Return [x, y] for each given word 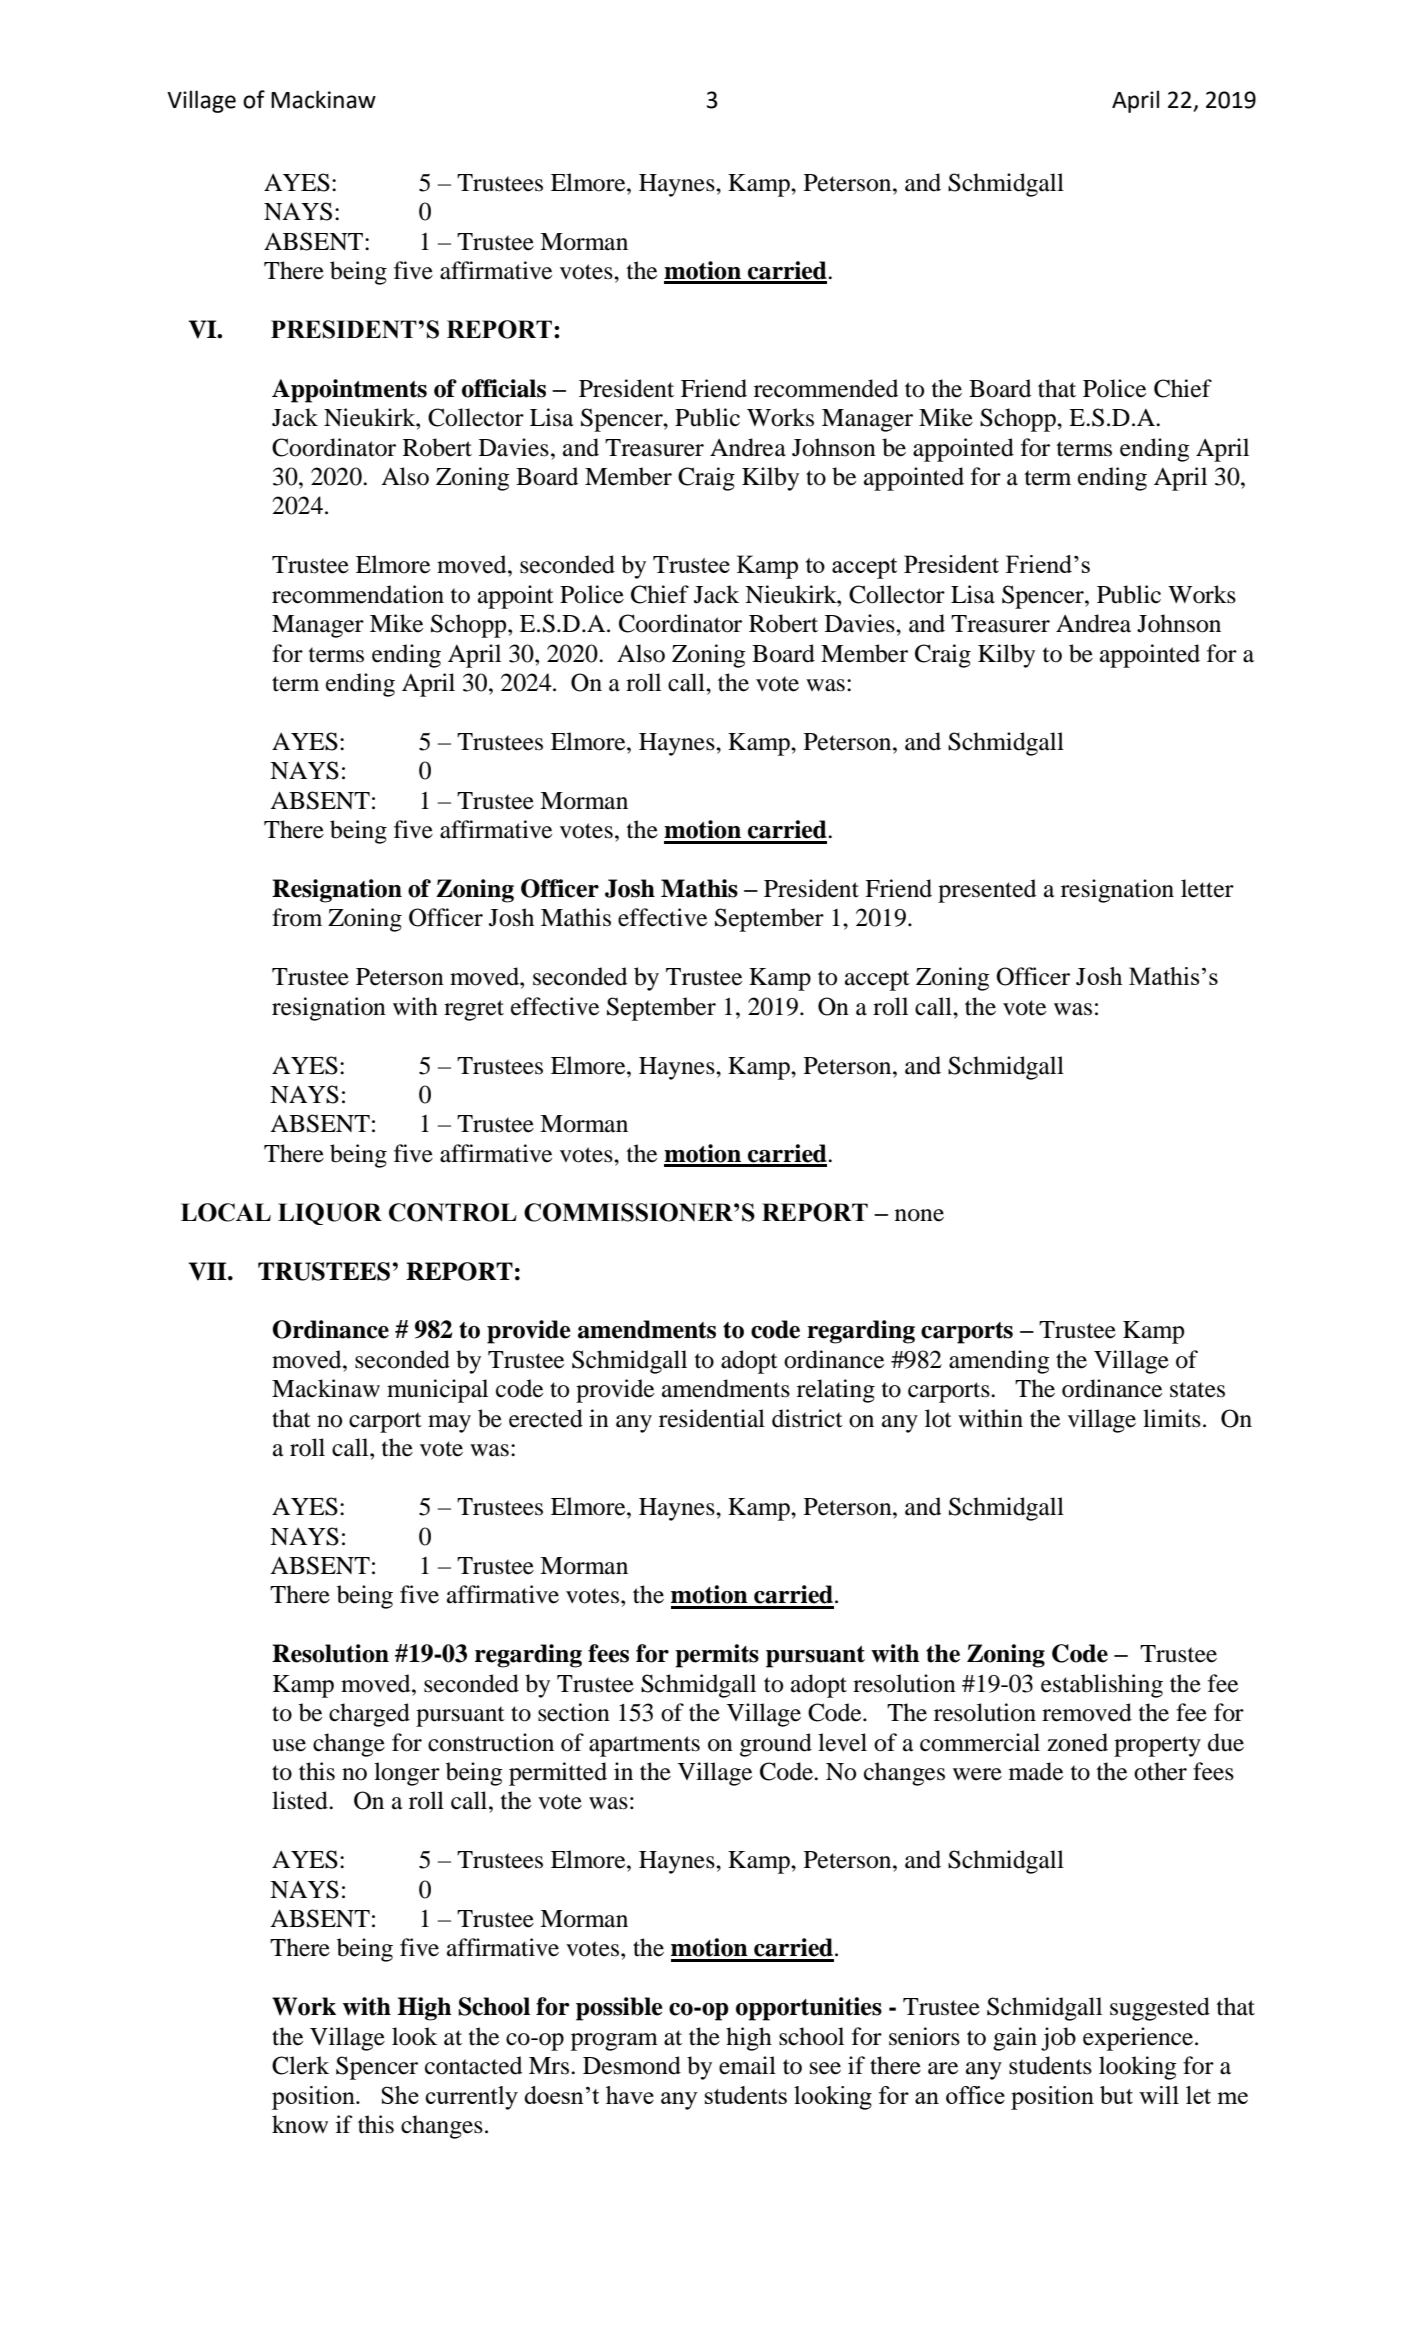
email [747, 2065]
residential [712, 1418]
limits [1172, 1418]
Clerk [300, 2065]
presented [987, 891]
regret [474, 1010]
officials [504, 388]
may [449, 1424]
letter [1207, 888]
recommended [826, 388]
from [297, 917]
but [1116, 2095]
